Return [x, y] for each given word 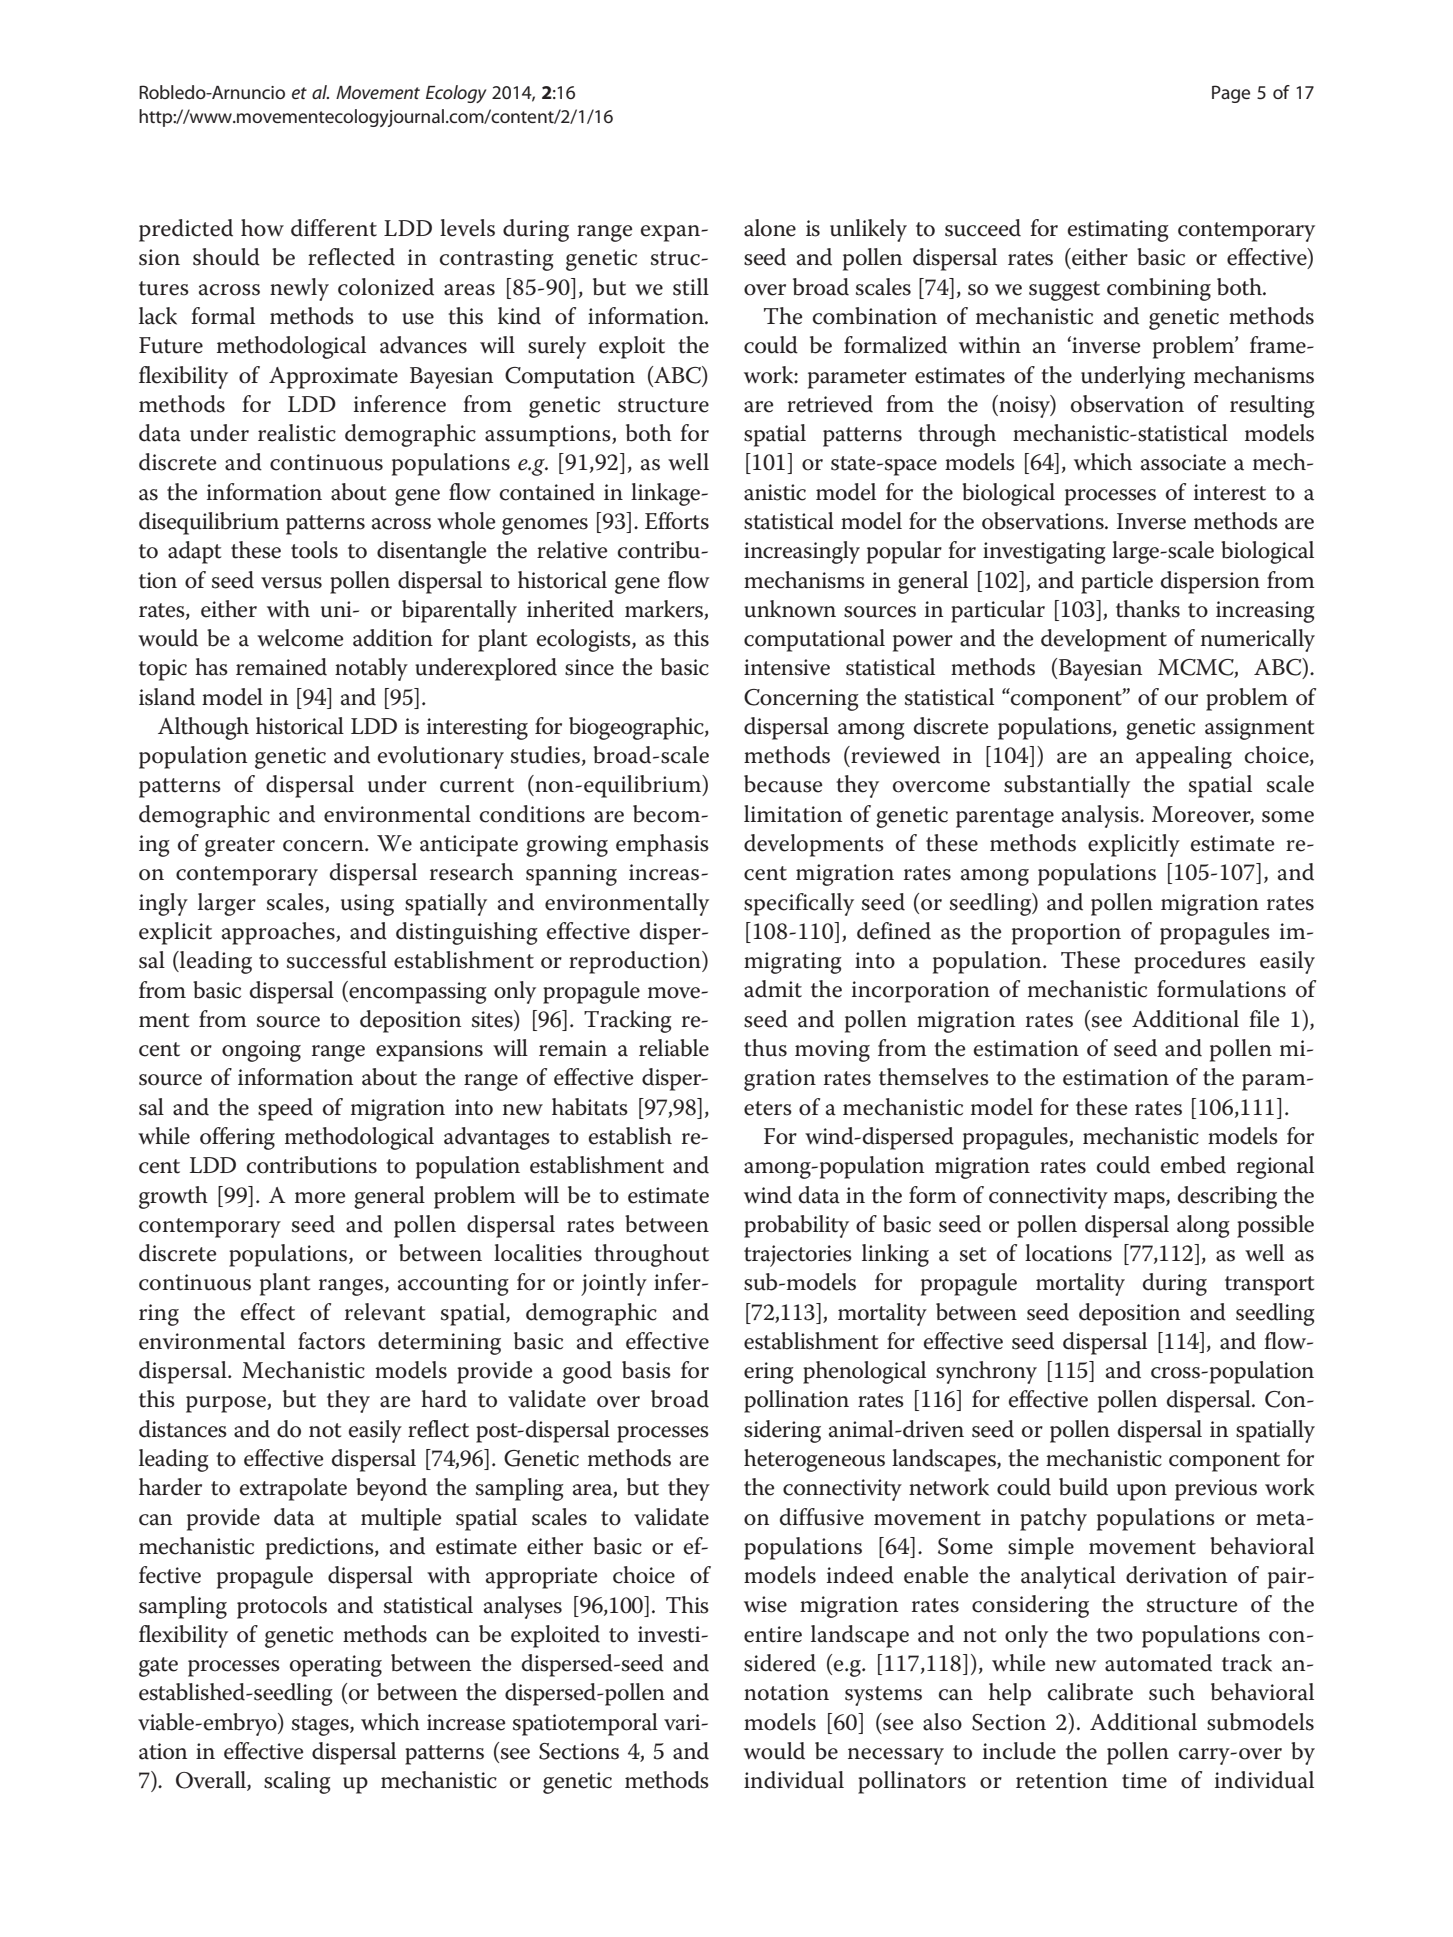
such [1172, 1692]
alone [770, 228]
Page [1231, 94]
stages [321, 1726]
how [262, 228]
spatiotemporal [585, 1724]
